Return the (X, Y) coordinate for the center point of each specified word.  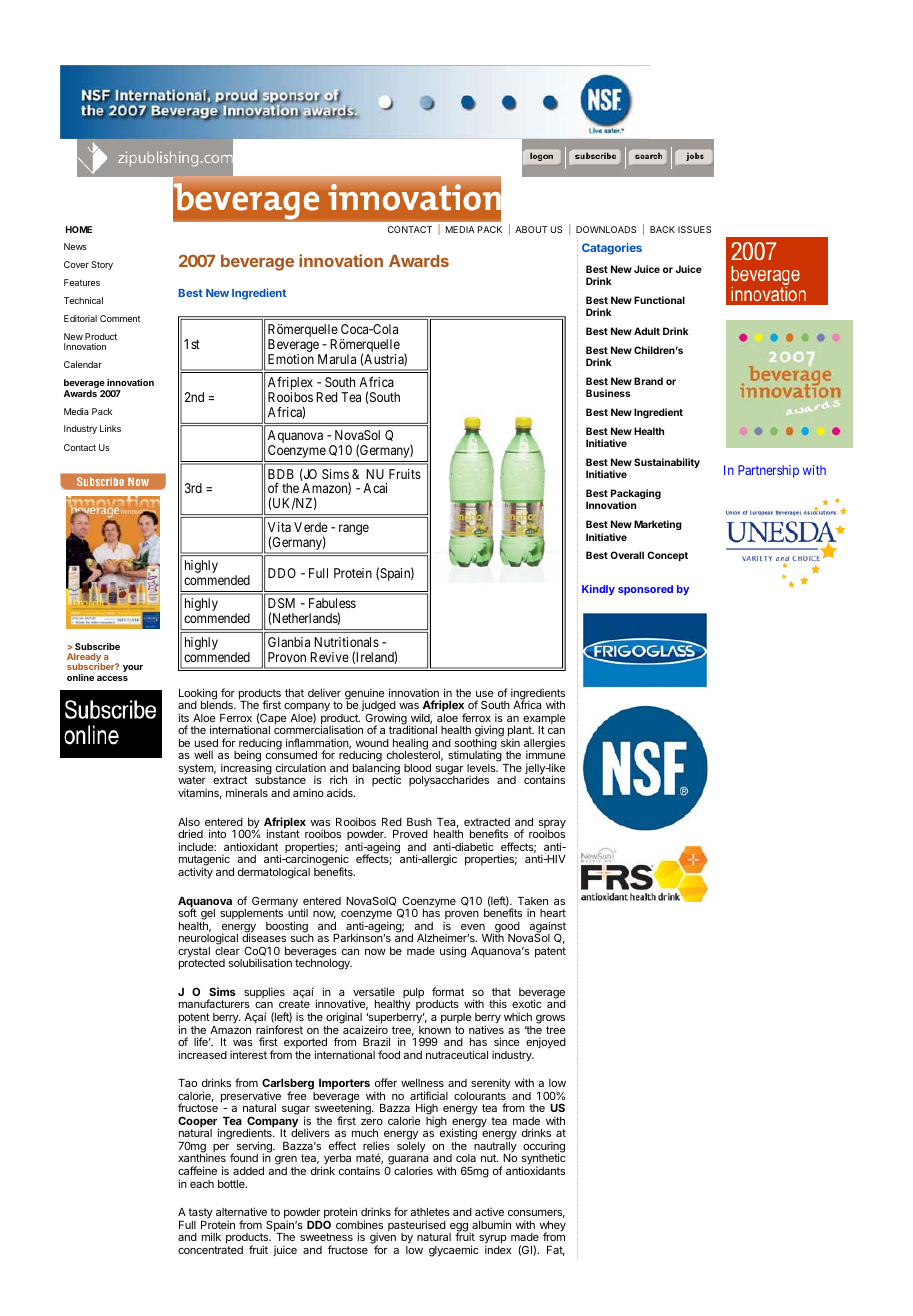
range (354, 529)
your (133, 668)
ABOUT (531, 229)
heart (553, 913)
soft (188, 912)
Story (102, 265)
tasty (200, 1215)
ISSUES (694, 229)
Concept (667, 556)
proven (461, 916)
